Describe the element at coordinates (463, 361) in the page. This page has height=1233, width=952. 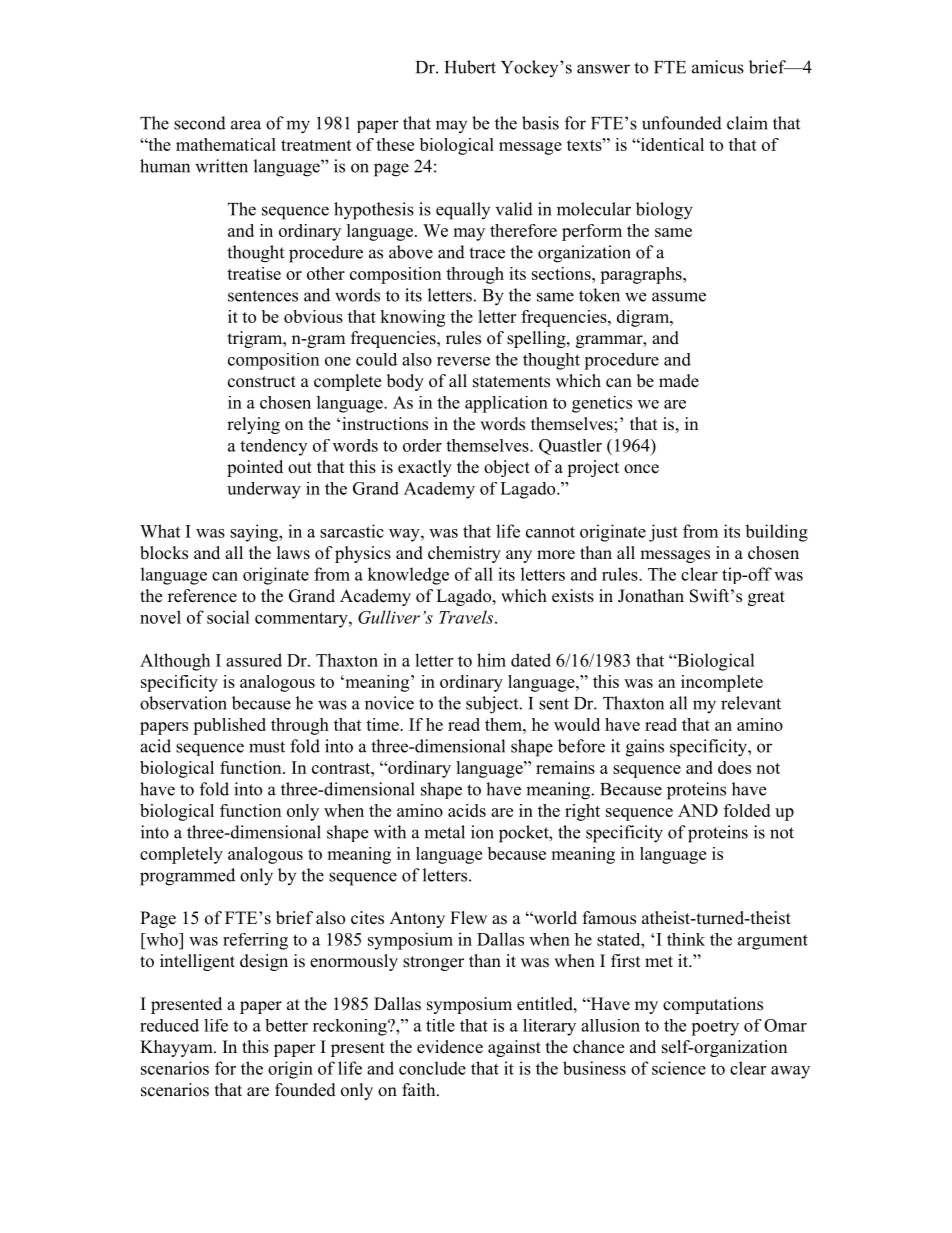
I see `reverse` at that location.
